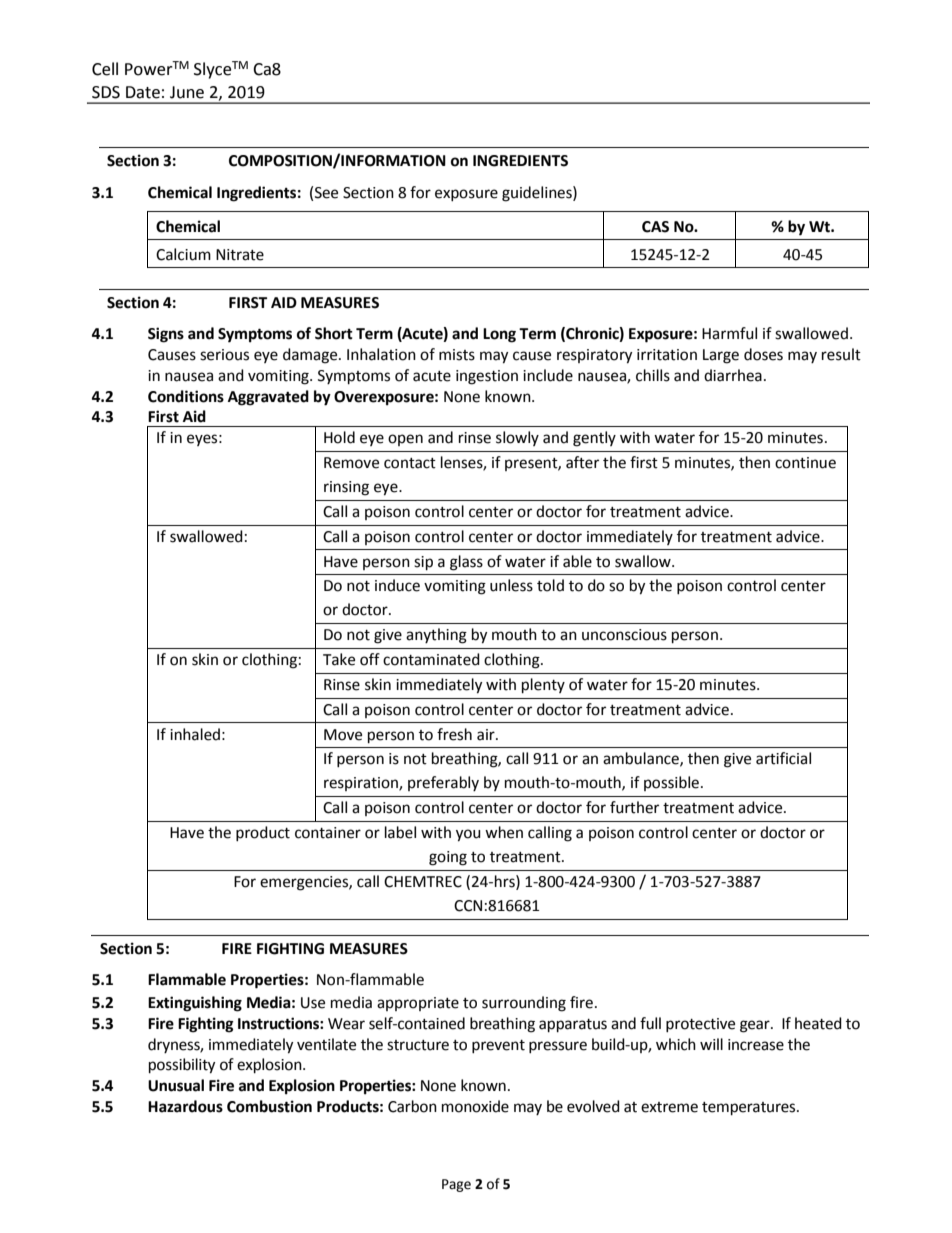 Image resolution: width=952 pixels, height=1233 pixels. I want to click on artificial, so click(783, 758).
